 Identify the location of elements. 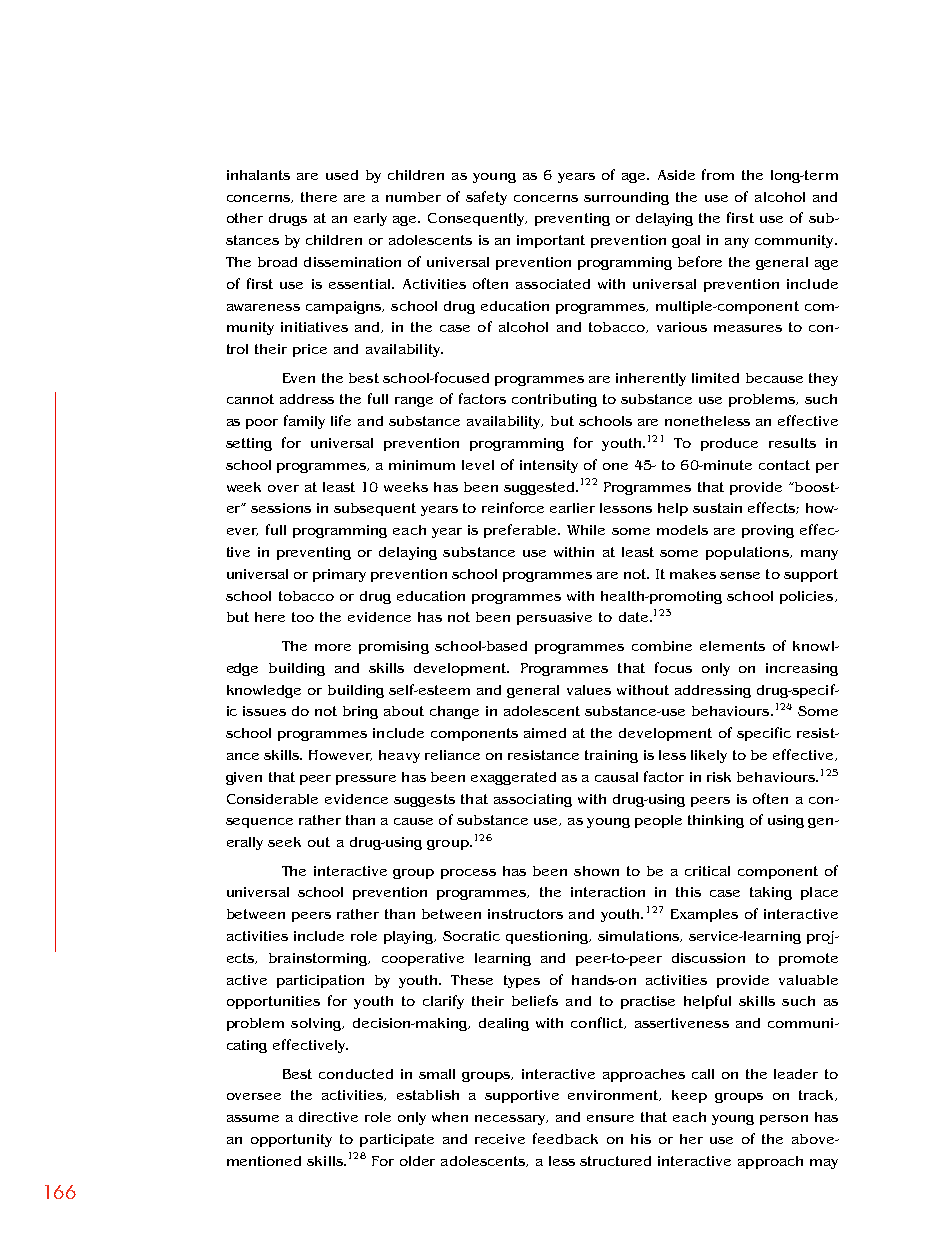
(732, 646).
